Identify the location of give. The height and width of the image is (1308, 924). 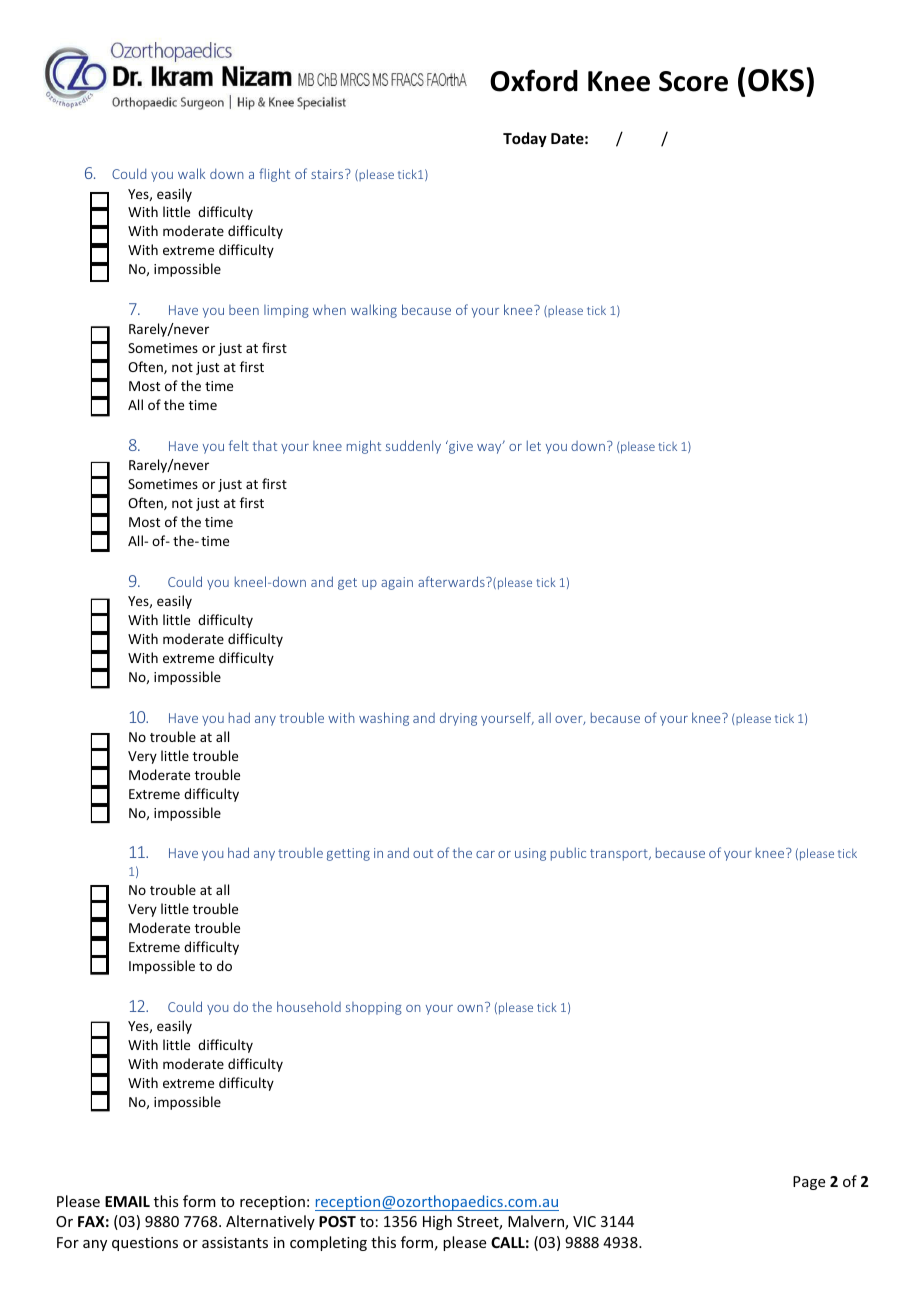
(460, 447).
